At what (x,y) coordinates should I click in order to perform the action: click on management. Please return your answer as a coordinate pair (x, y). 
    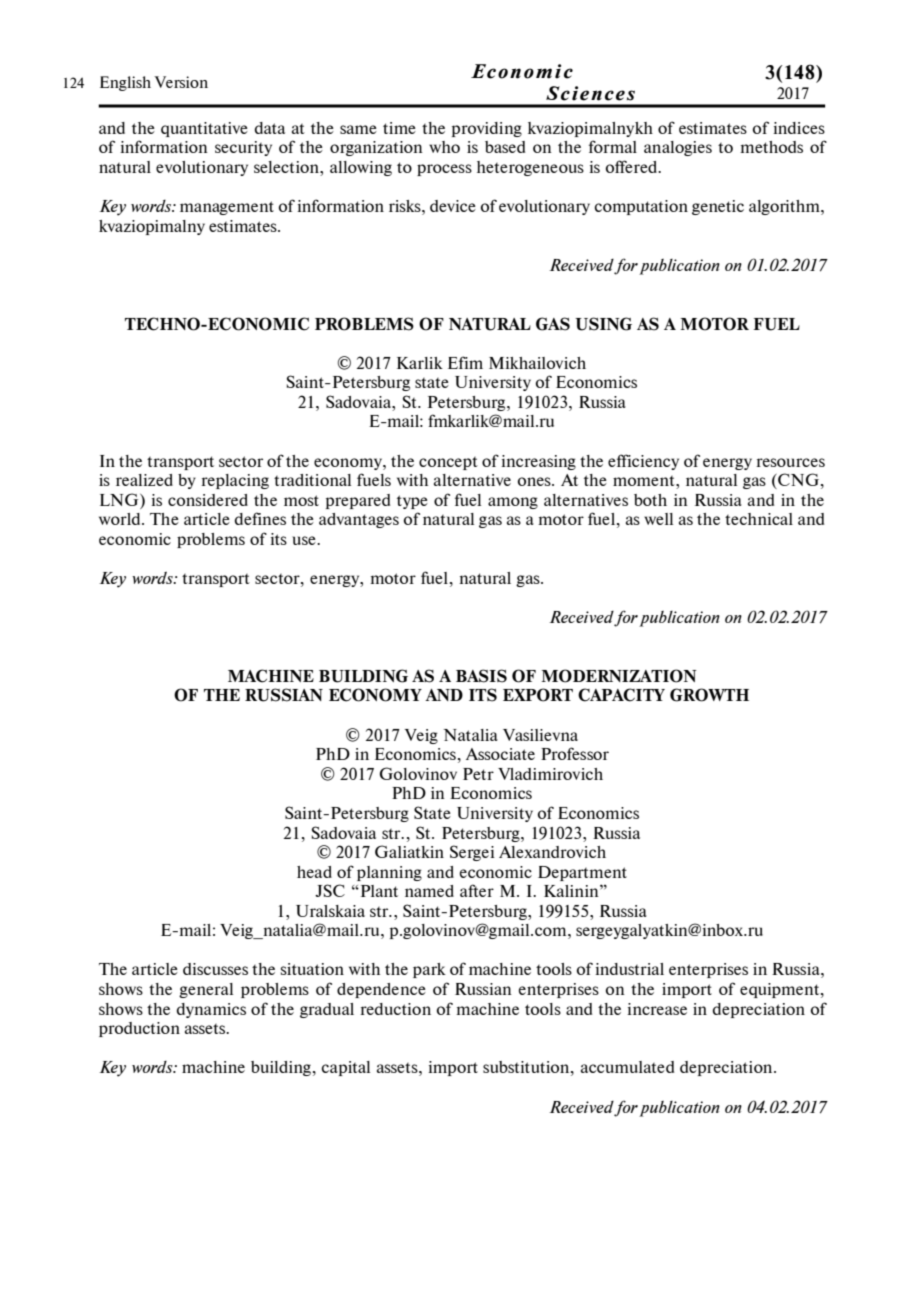
    Looking at the image, I should click on (227, 208).
